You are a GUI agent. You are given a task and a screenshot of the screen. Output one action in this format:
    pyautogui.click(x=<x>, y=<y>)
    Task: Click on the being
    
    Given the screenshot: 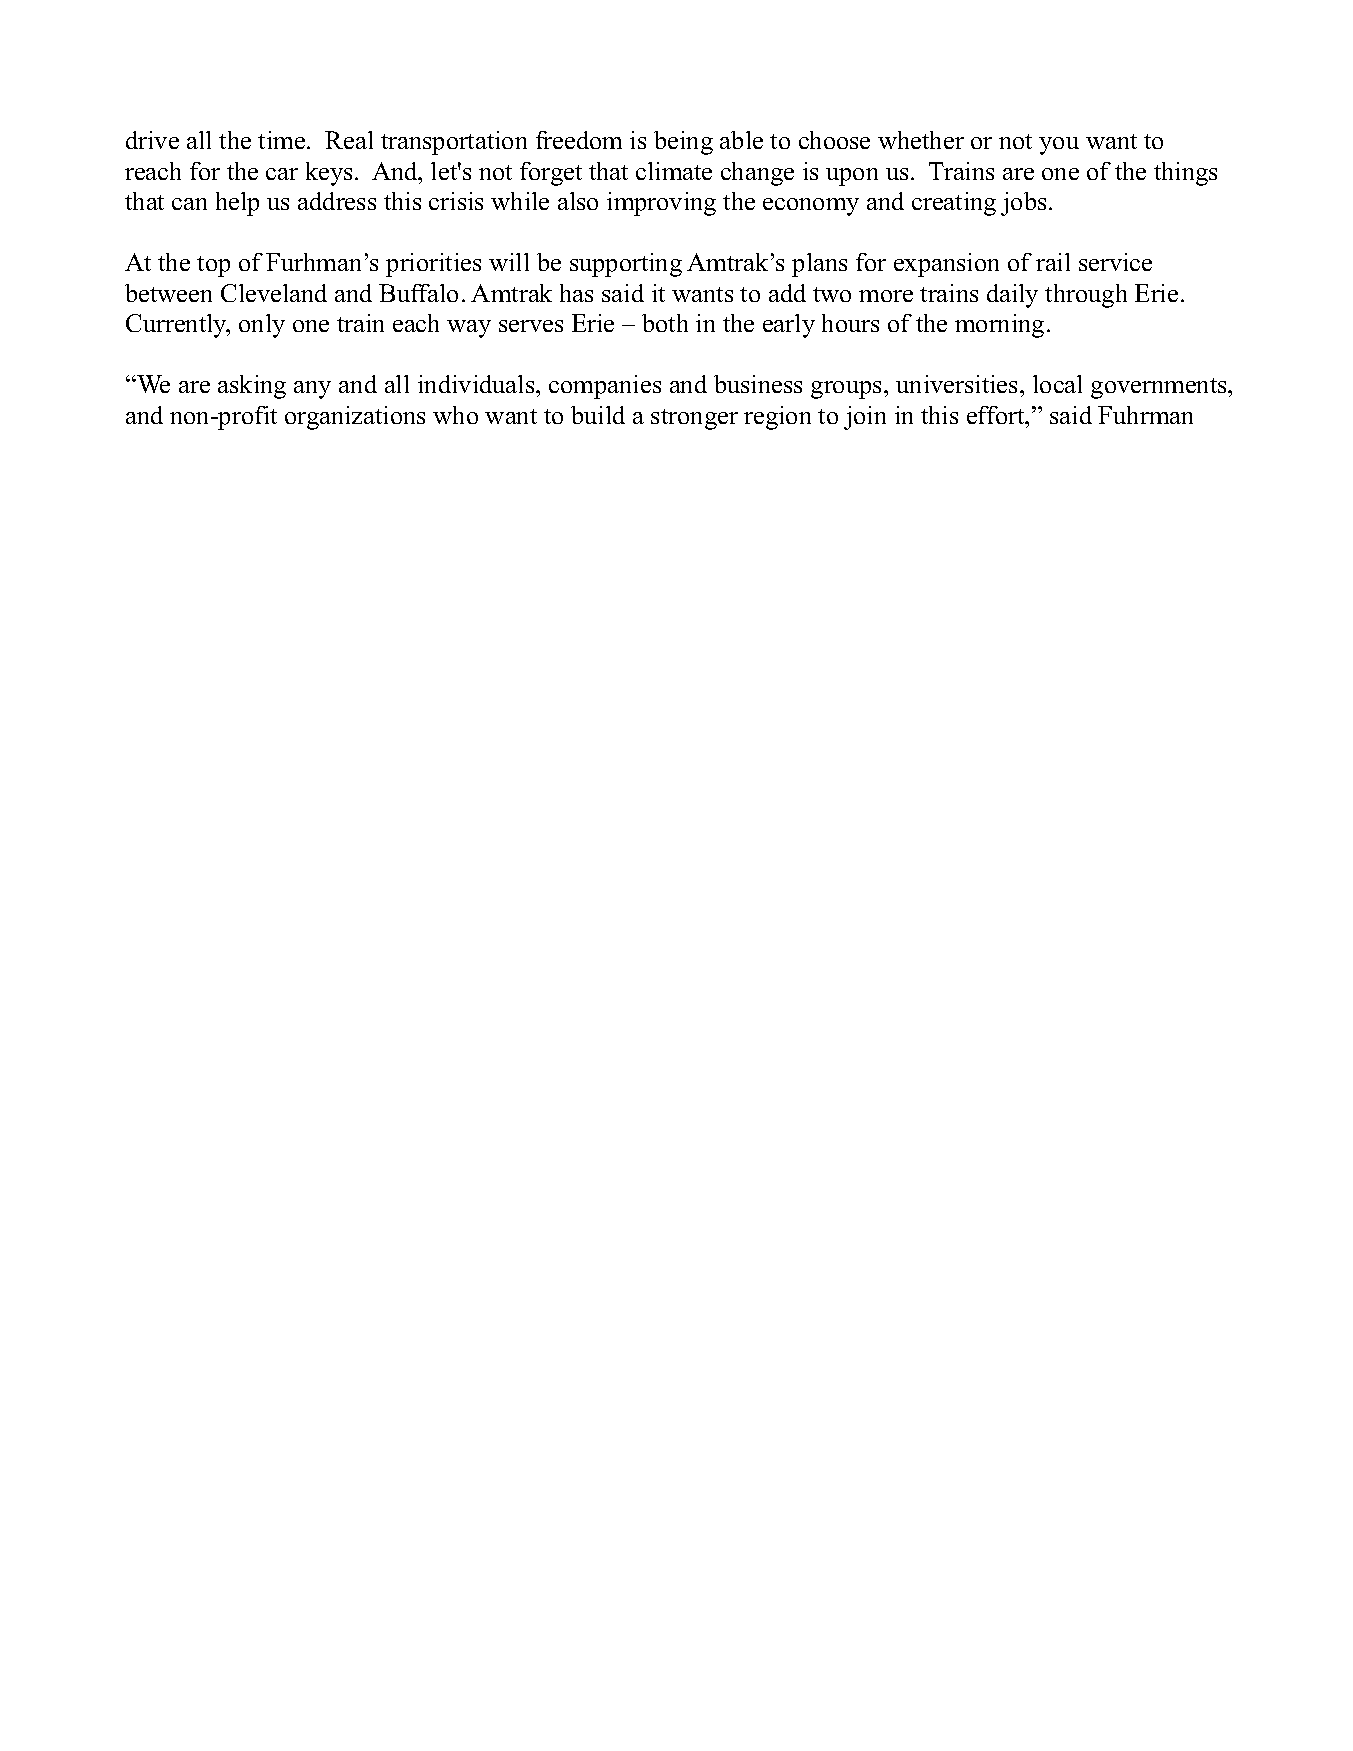 What is the action you would take?
    pyautogui.click(x=683, y=143)
